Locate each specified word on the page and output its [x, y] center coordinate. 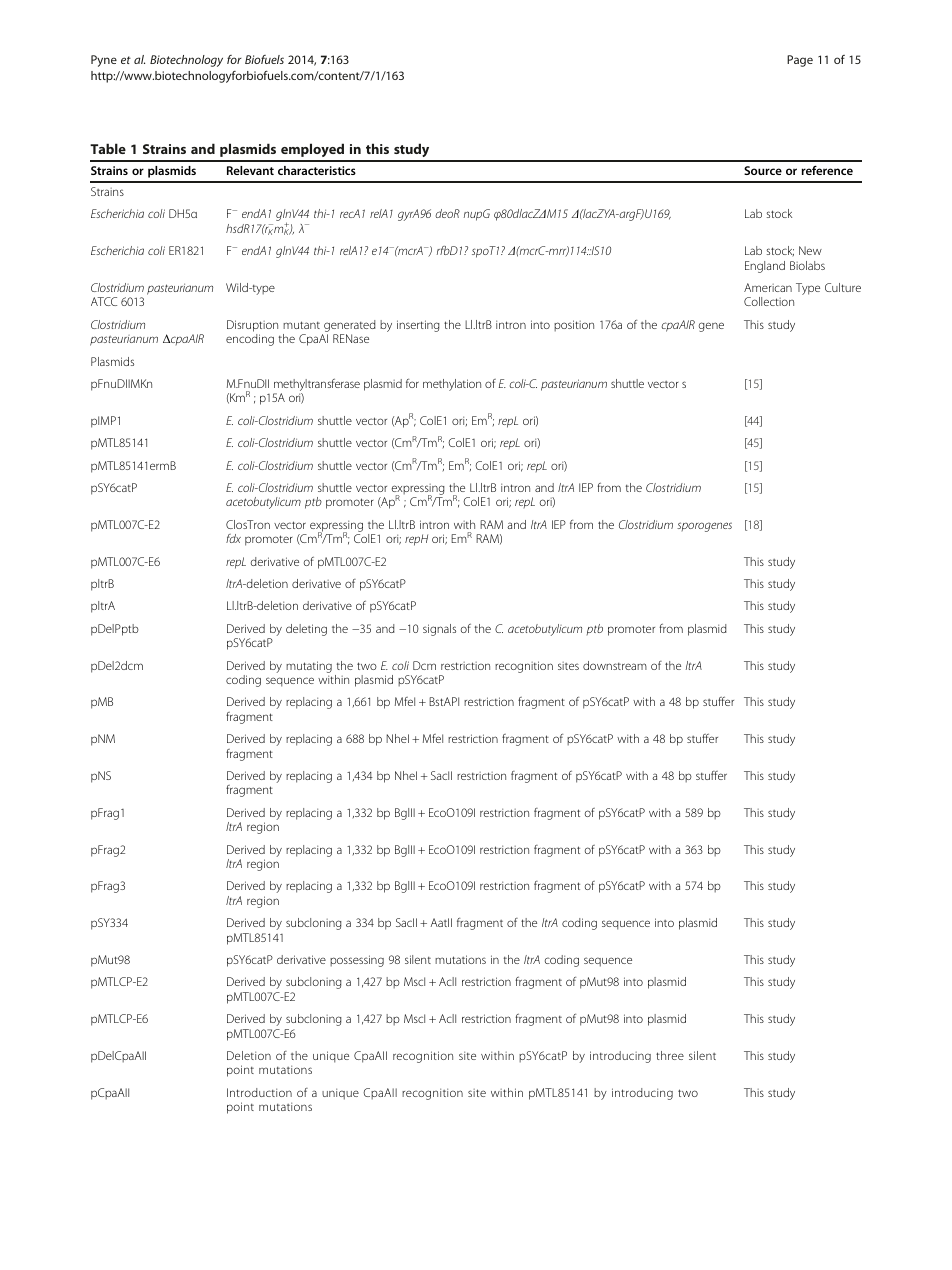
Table [108, 148]
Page [800, 61]
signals [439, 630]
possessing [357, 961]
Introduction [259, 1092]
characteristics [317, 170]
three [670, 1055]
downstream [615, 665]
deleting [306, 630]
